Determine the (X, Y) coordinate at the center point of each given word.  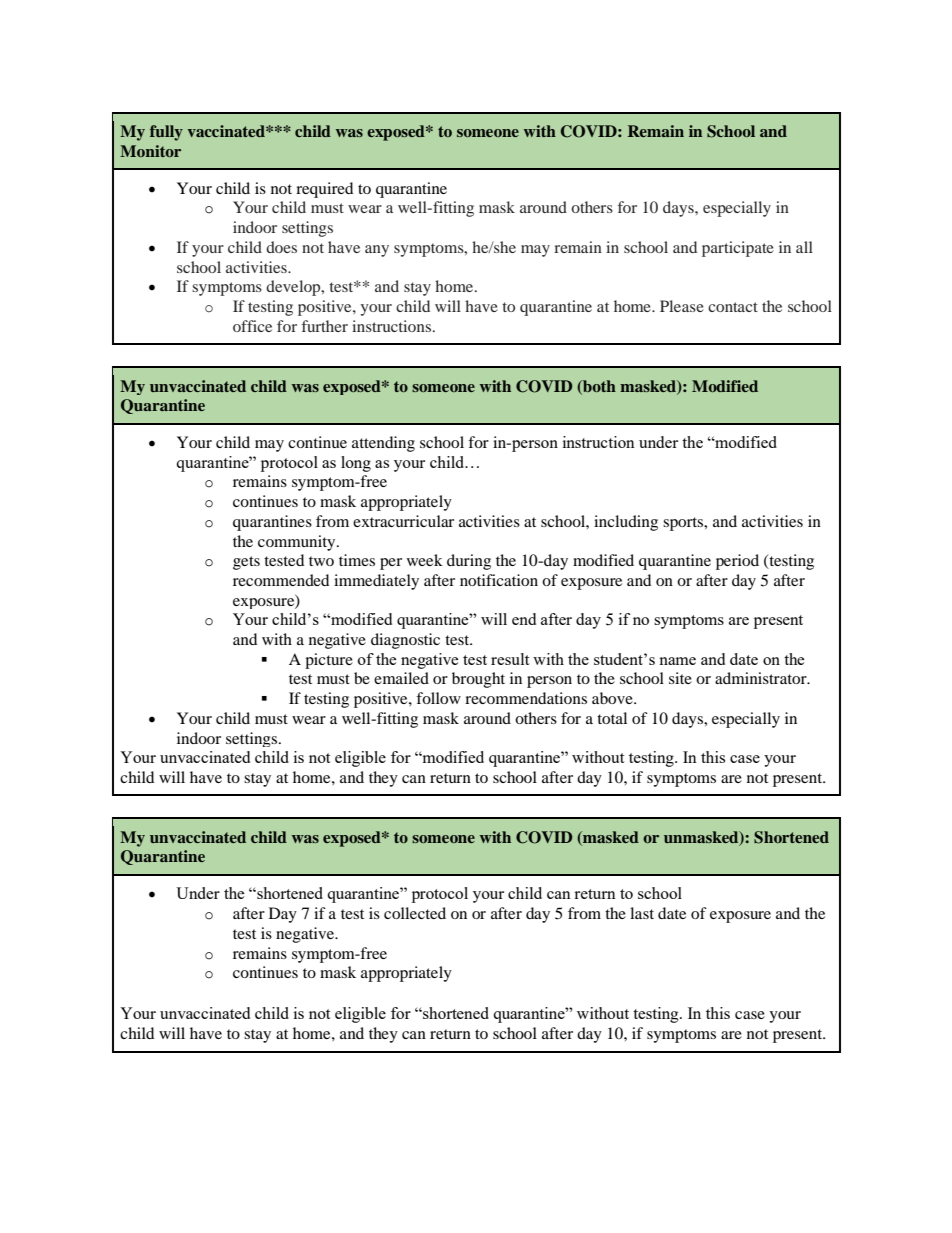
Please (682, 306)
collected (415, 913)
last (642, 913)
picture (329, 661)
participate (738, 249)
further (325, 326)
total (612, 718)
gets (246, 563)
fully (166, 133)
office (252, 326)
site (680, 678)
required (324, 190)
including (626, 523)
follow (438, 698)
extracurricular (403, 521)
